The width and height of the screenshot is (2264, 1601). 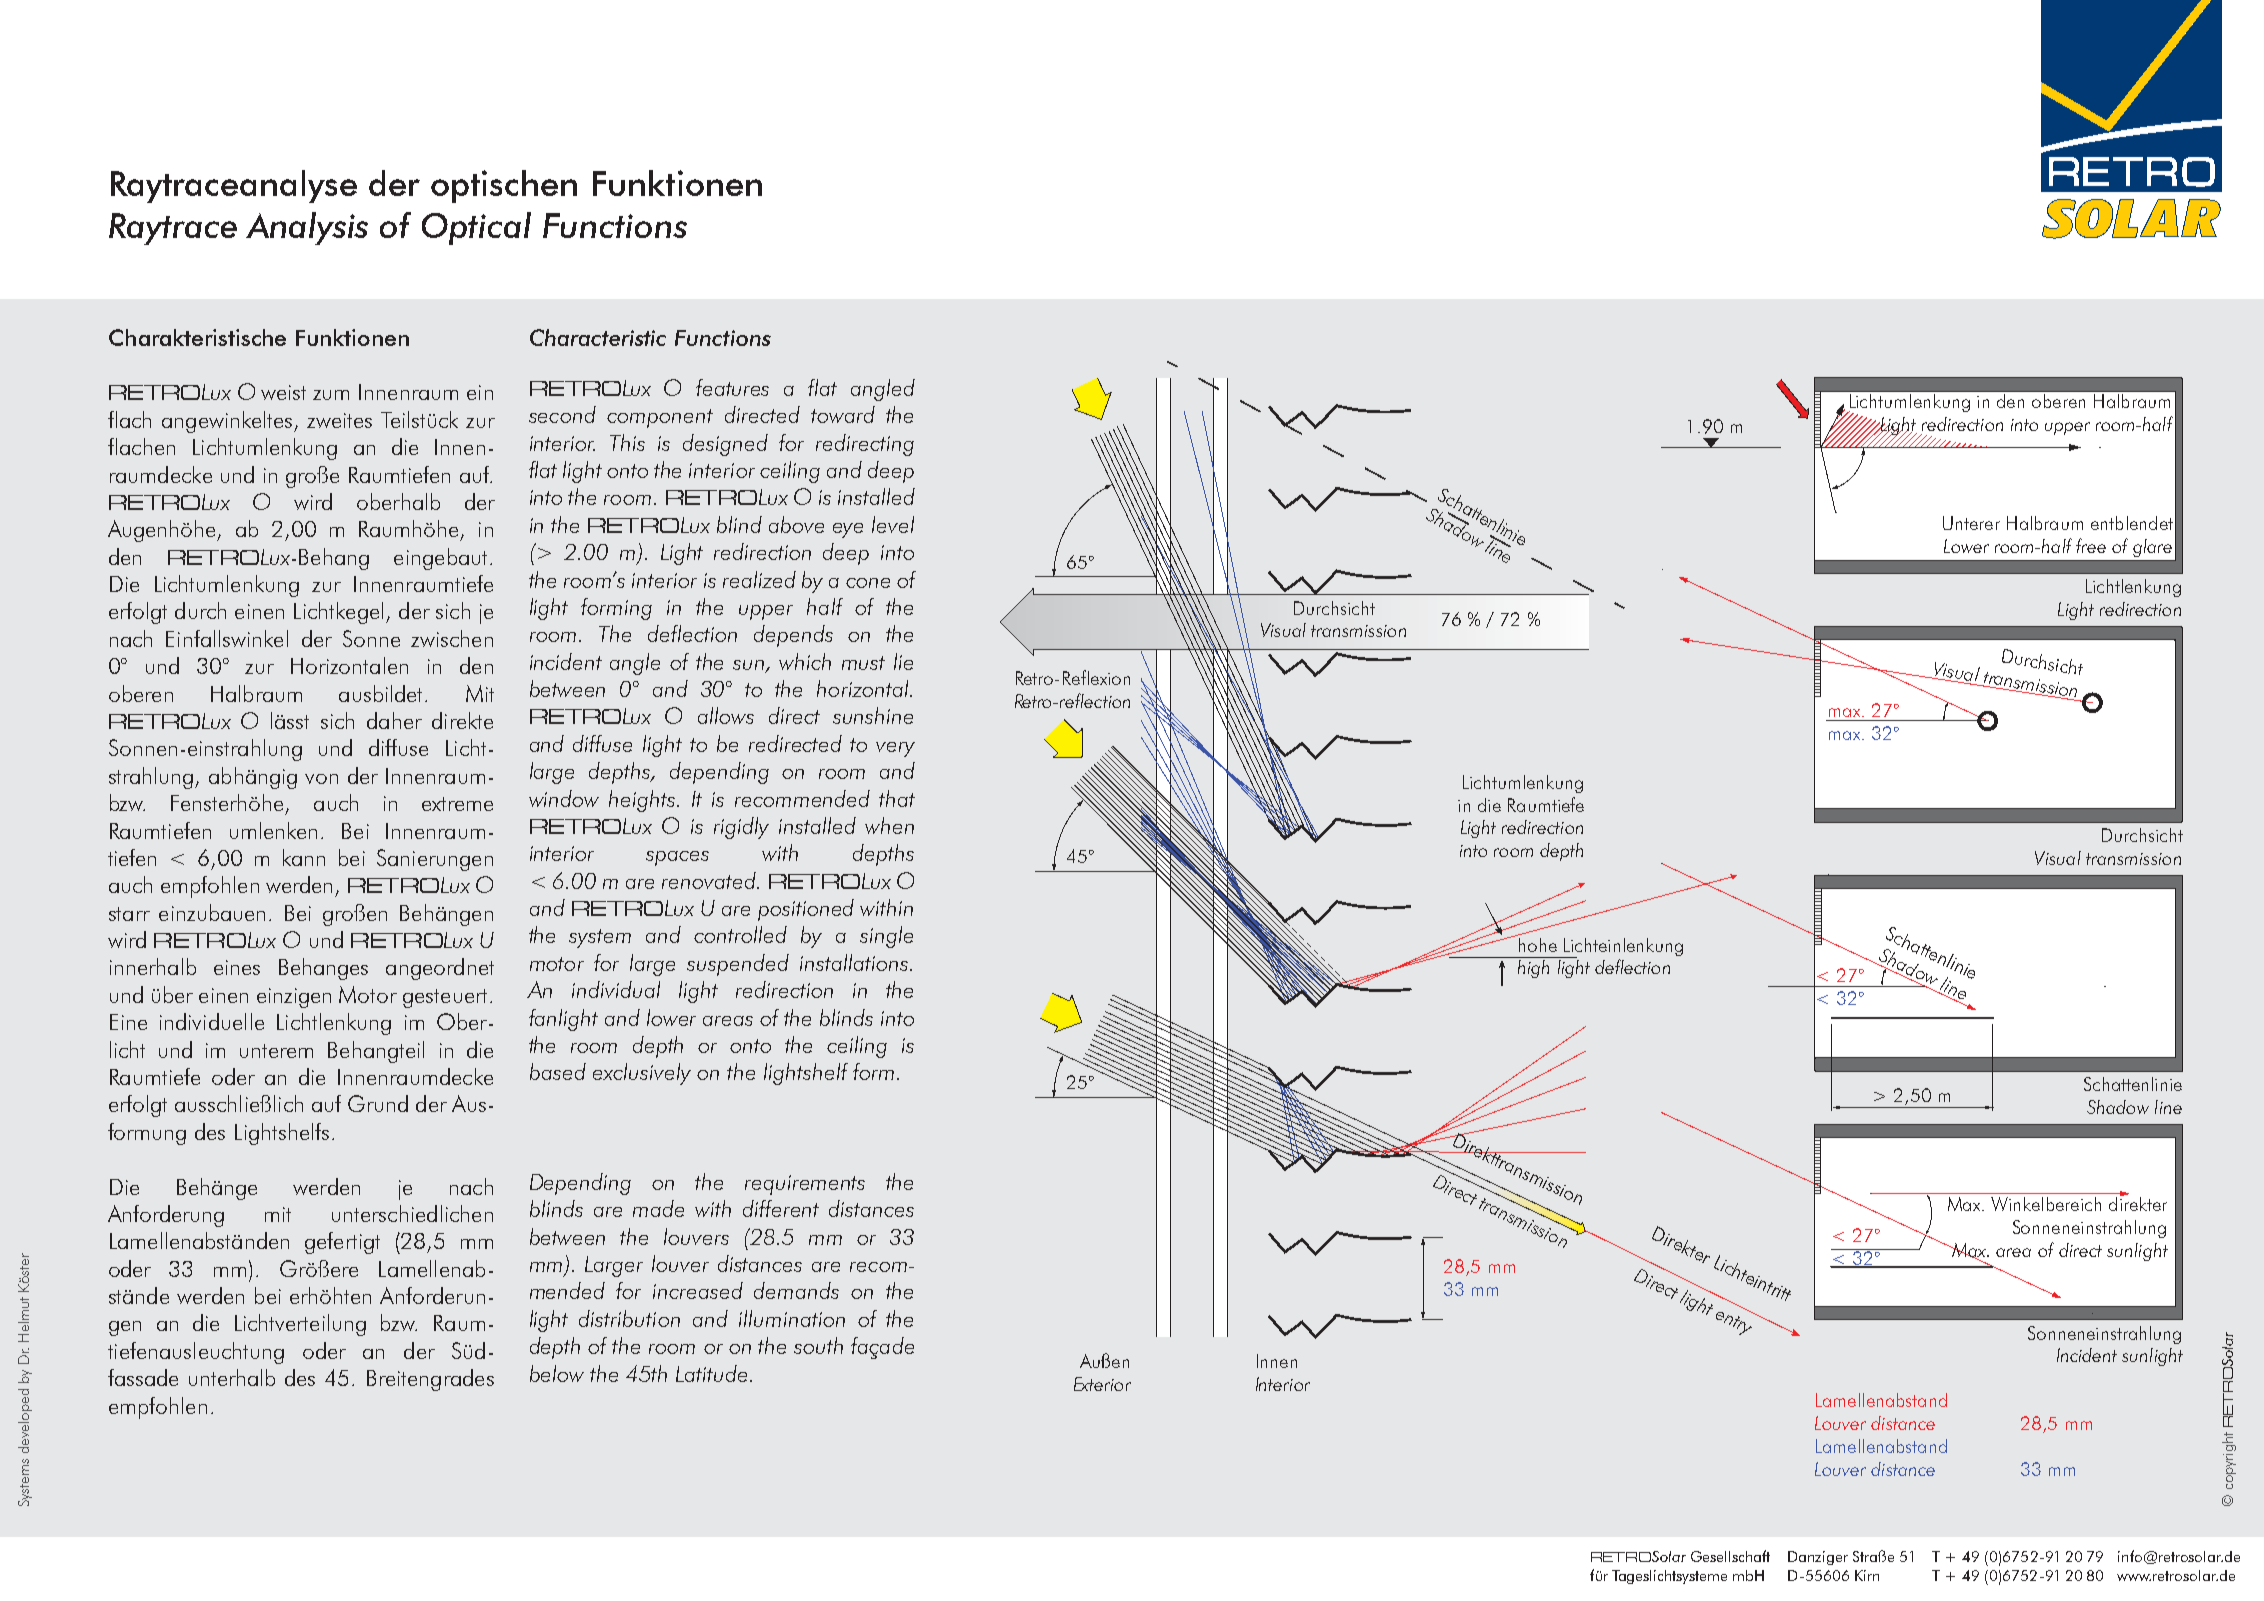 I want to click on free, so click(x=2091, y=545).
